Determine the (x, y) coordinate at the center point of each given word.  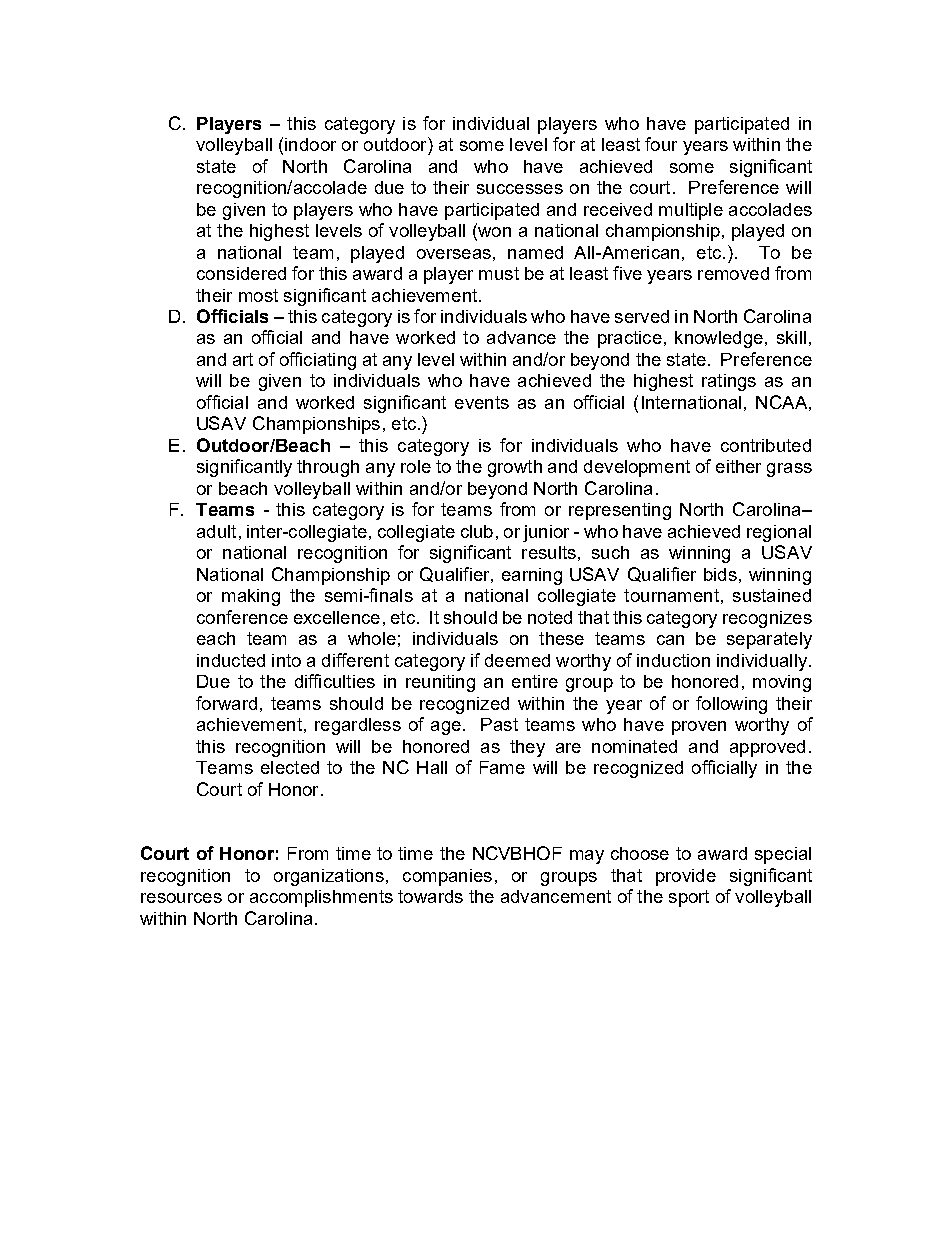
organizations (329, 877)
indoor (310, 144)
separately (769, 640)
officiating (318, 361)
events (482, 402)
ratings (729, 382)
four (661, 144)
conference (242, 617)
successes (520, 189)
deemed (517, 660)
